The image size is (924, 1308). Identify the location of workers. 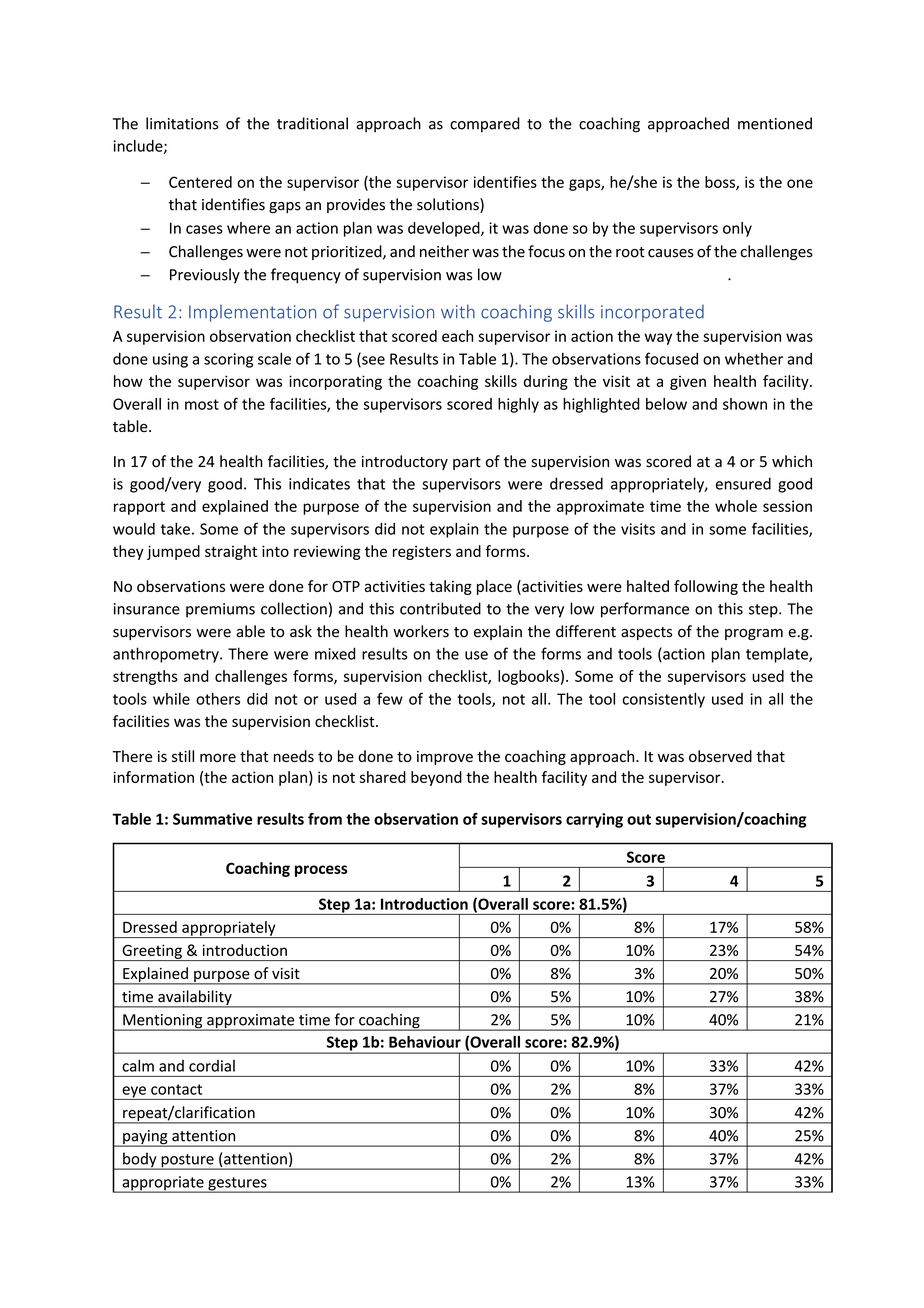
(421, 631).
